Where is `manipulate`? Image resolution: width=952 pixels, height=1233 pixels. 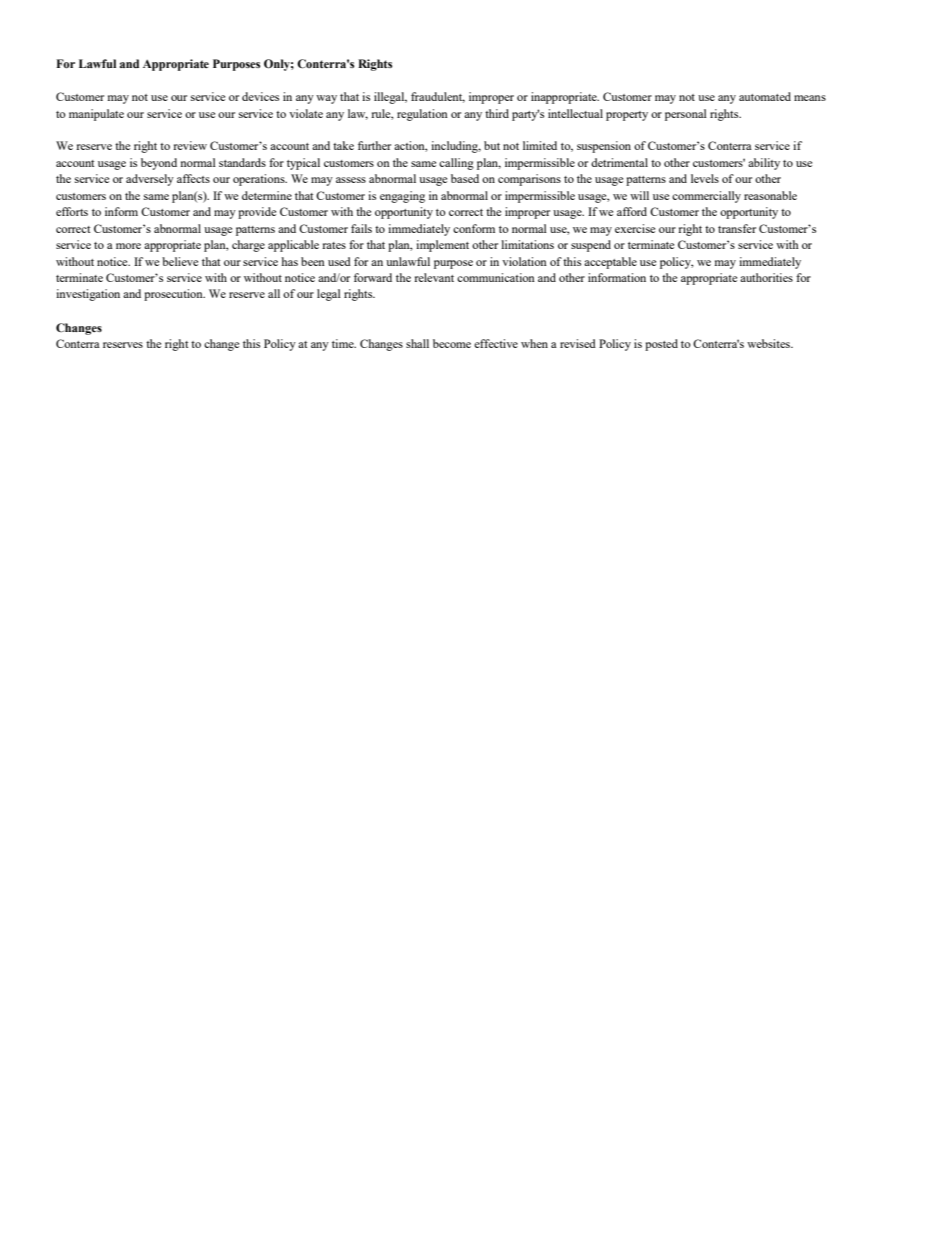 manipulate is located at coordinates (96, 115).
